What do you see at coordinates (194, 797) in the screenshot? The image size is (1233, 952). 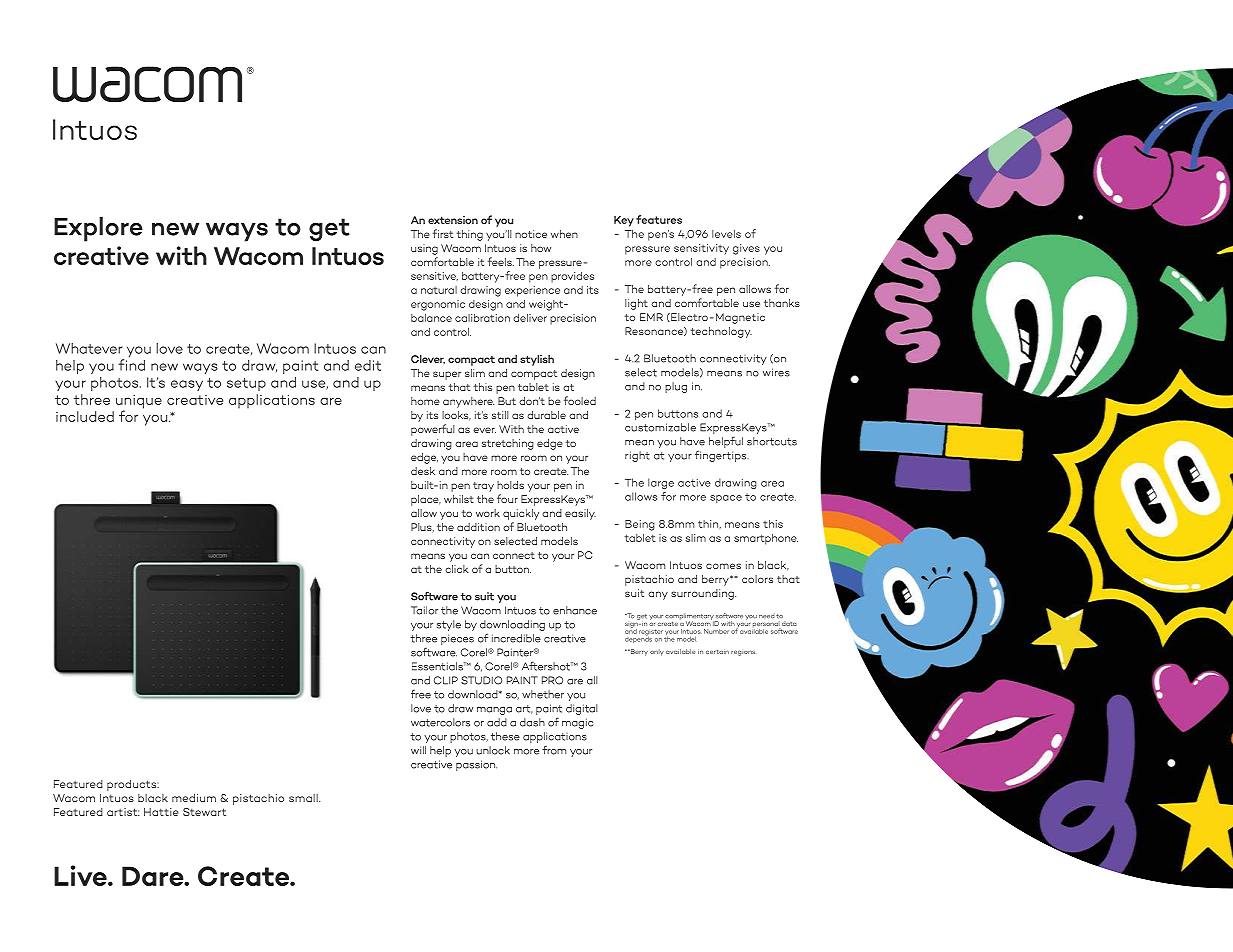 I see `medium` at bounding box center [194, 797].
